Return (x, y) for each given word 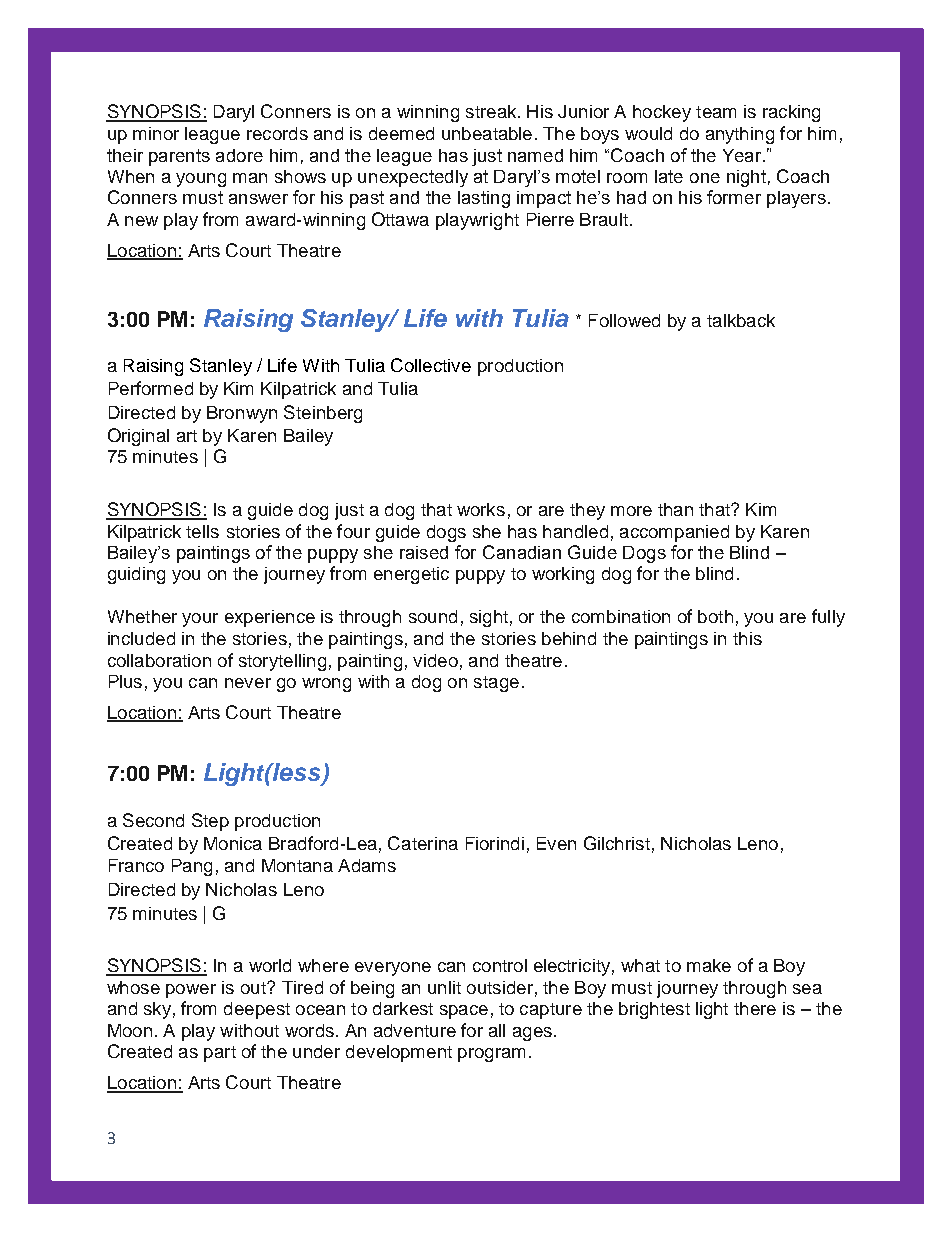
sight (489, 618)
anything (740, 135)
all (497, 1030)
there (755, 1008)
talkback (741, 320)
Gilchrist (617, 843)
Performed (151, 388)
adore (239, 155)
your (200, 620)
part (220, 1054)
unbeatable (487, 133)
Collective (431, 365)
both (715, 616)
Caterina (423, 843)
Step (210, 822)
